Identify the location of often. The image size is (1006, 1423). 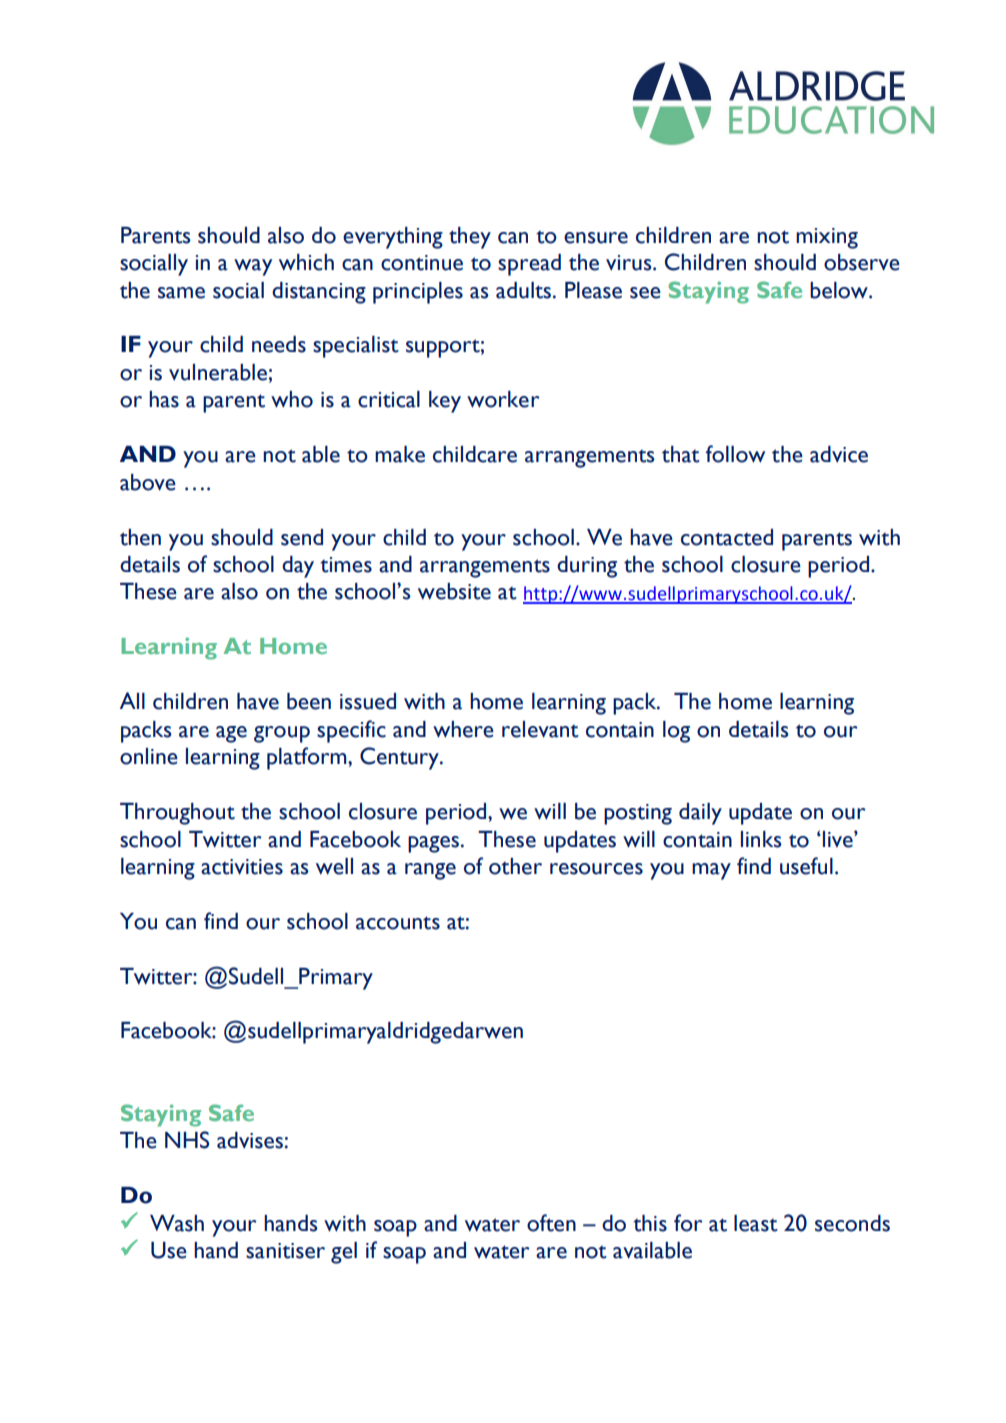
(551, 1223).
